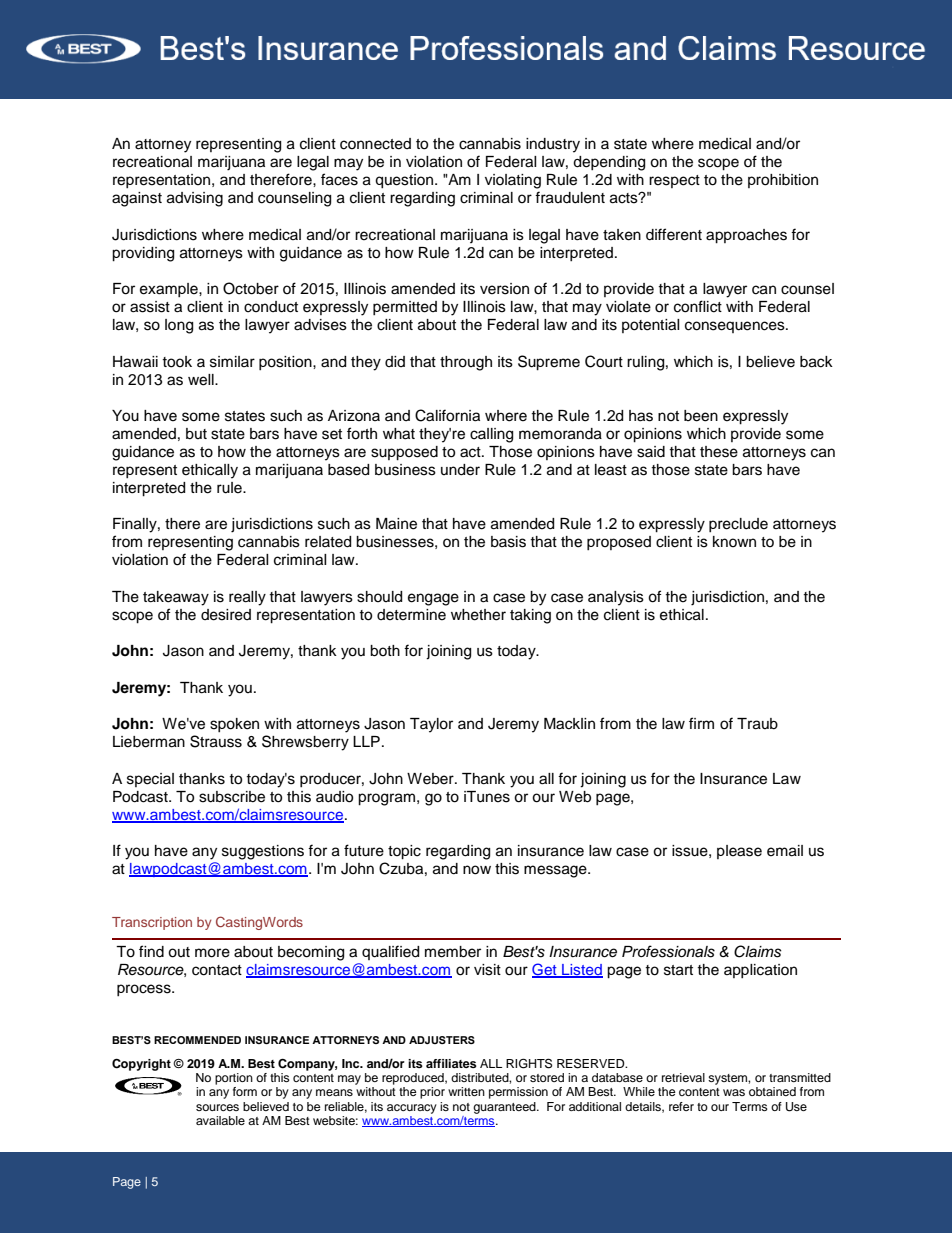 The image size is (952, 1233). I want to click on suggestions, so click(263, 852).
